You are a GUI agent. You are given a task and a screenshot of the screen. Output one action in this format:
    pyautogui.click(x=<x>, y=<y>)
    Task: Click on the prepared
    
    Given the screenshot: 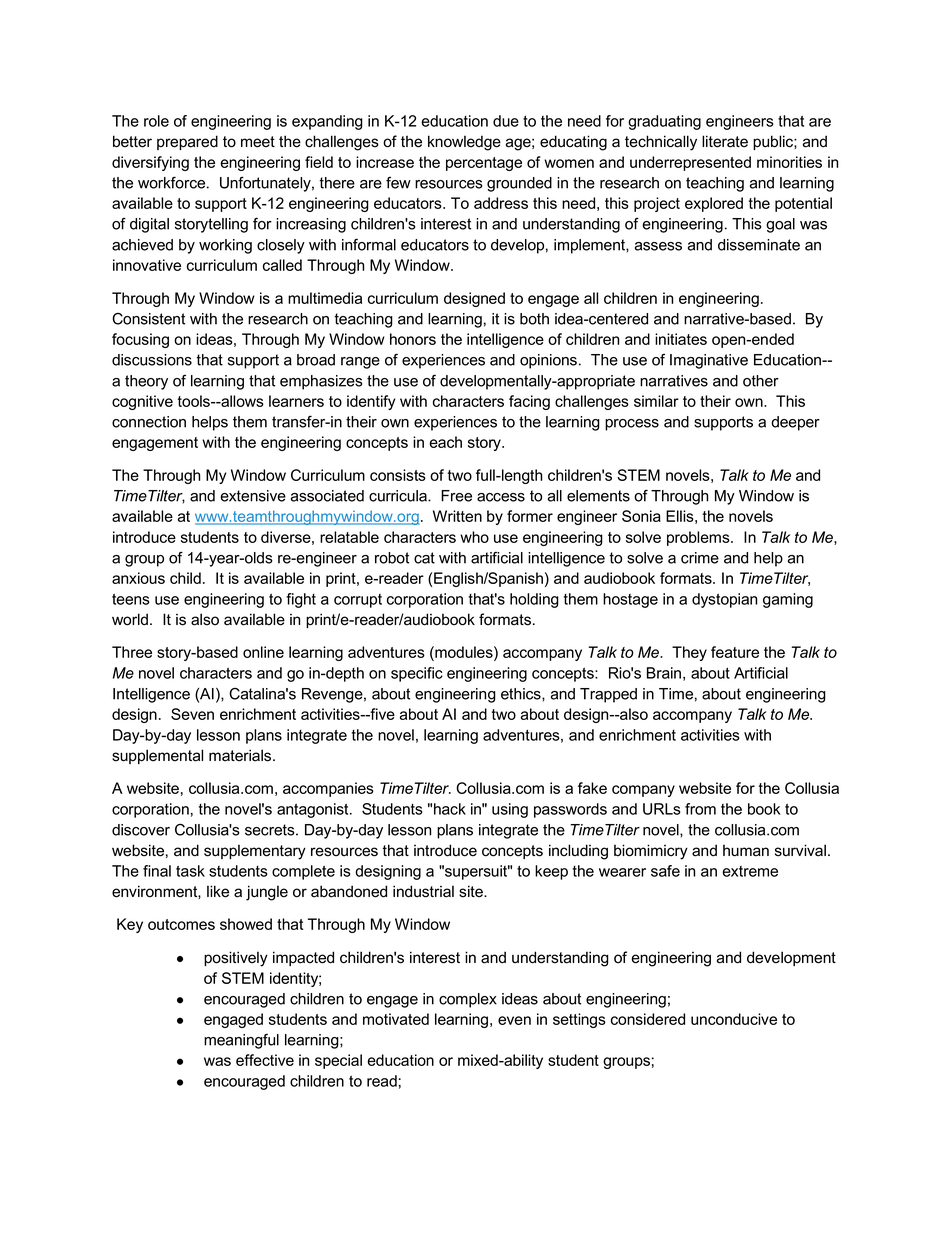 What is the action you would take?
    pyautogui.click(x=187, y=142)
